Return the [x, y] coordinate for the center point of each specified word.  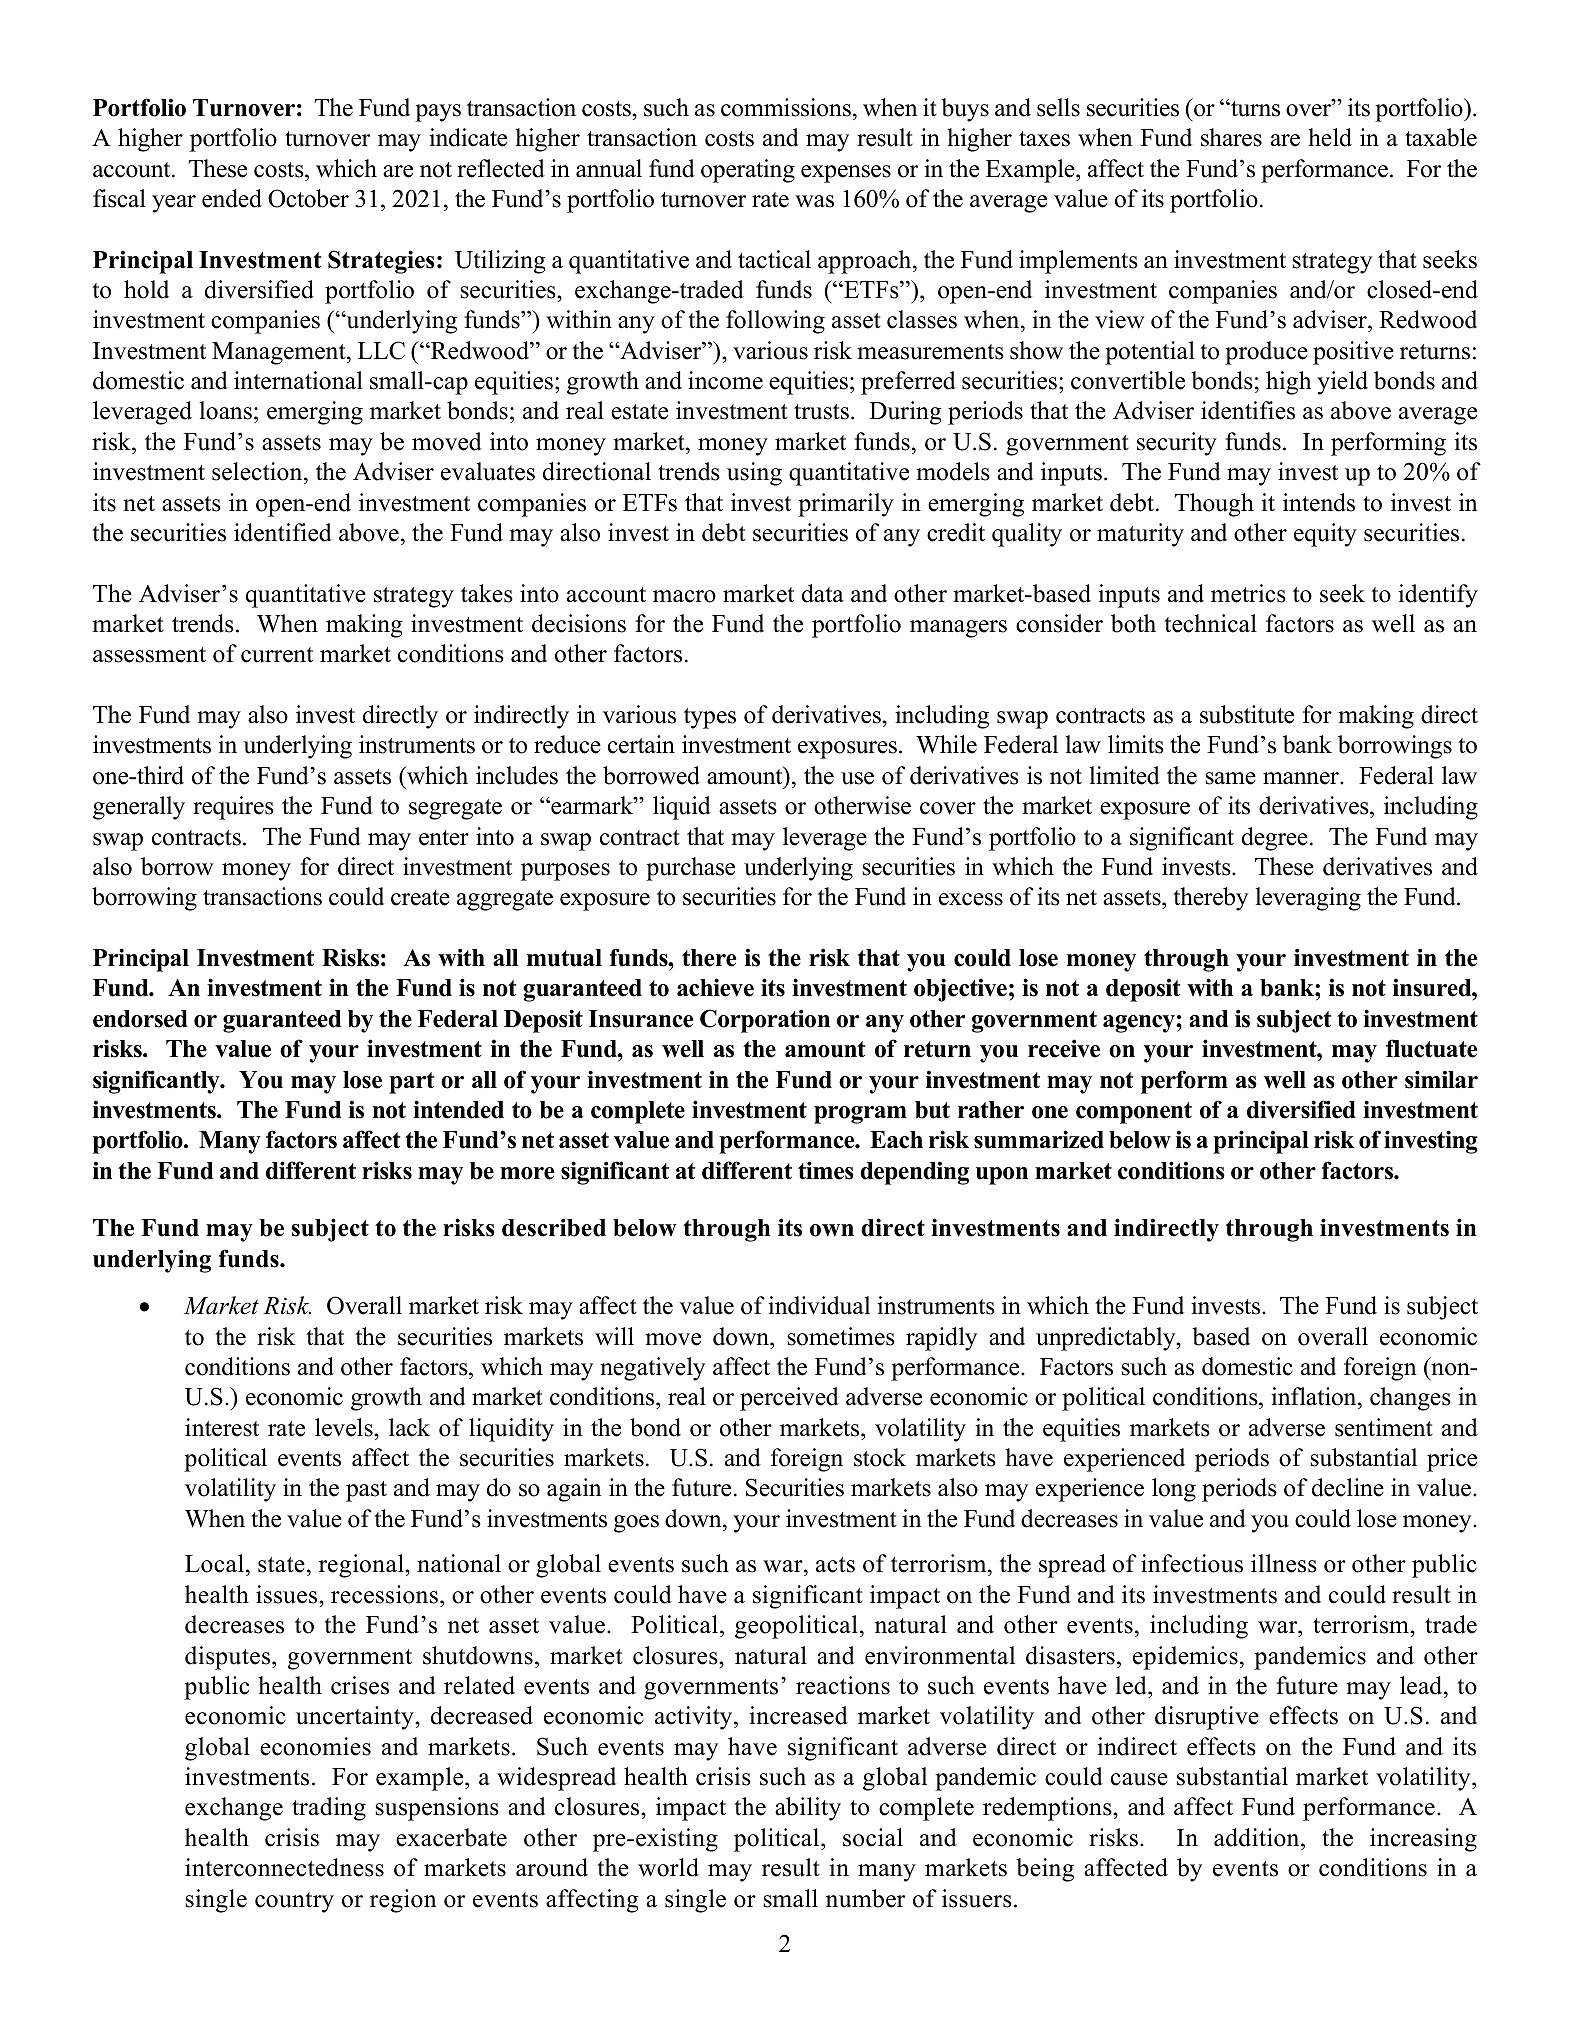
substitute [1247, 714]
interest [222, 1427]
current [277, 655]
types [710, 718]
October [308, 198]
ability [808, 1809]
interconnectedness [284, 1867]
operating [748, 171]
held [1330, 137]
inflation [1315, 1398]
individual [819, 1305]
